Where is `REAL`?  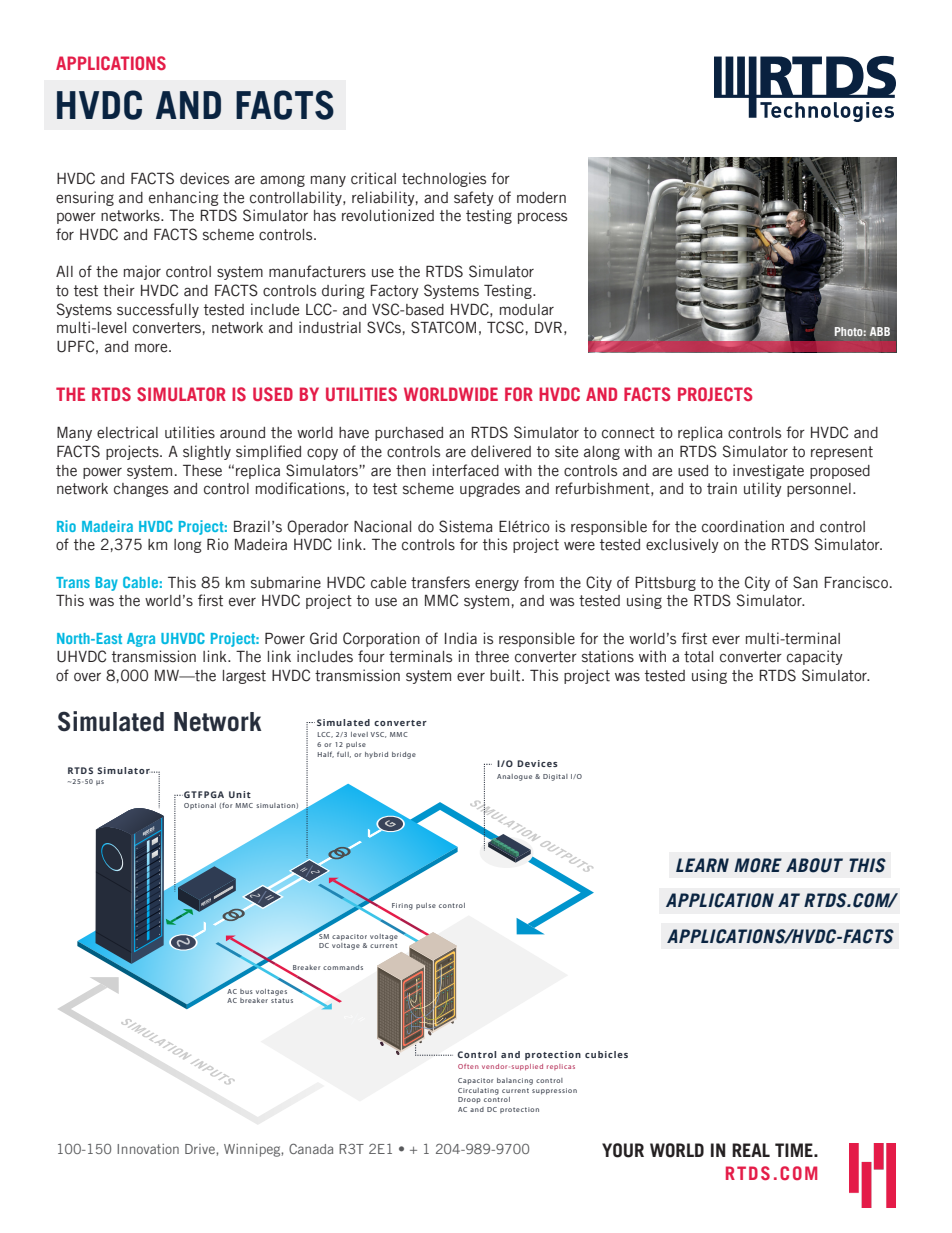
REAL is located at coordinates (751, 1150).
